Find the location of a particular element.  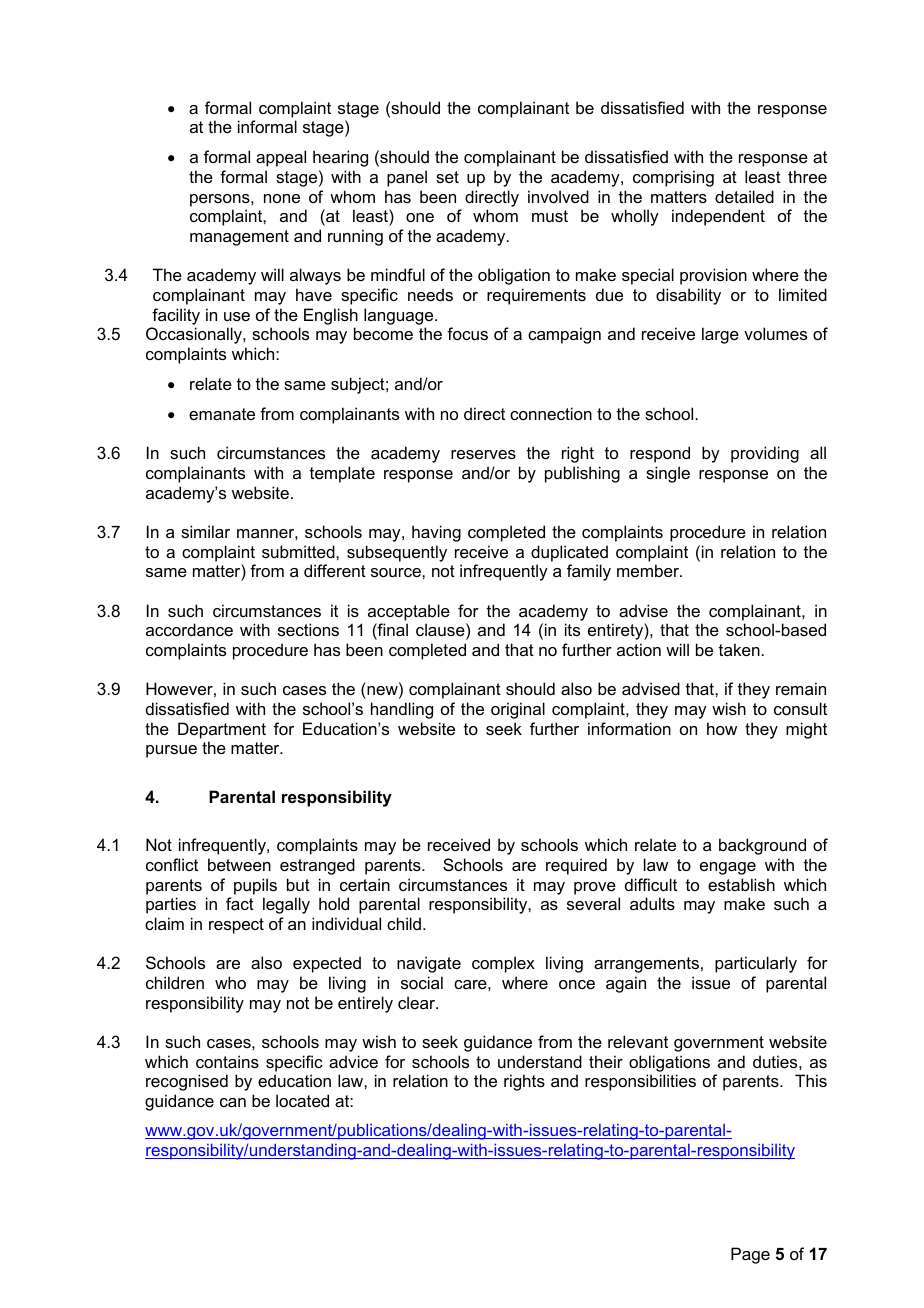

detailed is located at coordinates (744, 196).
